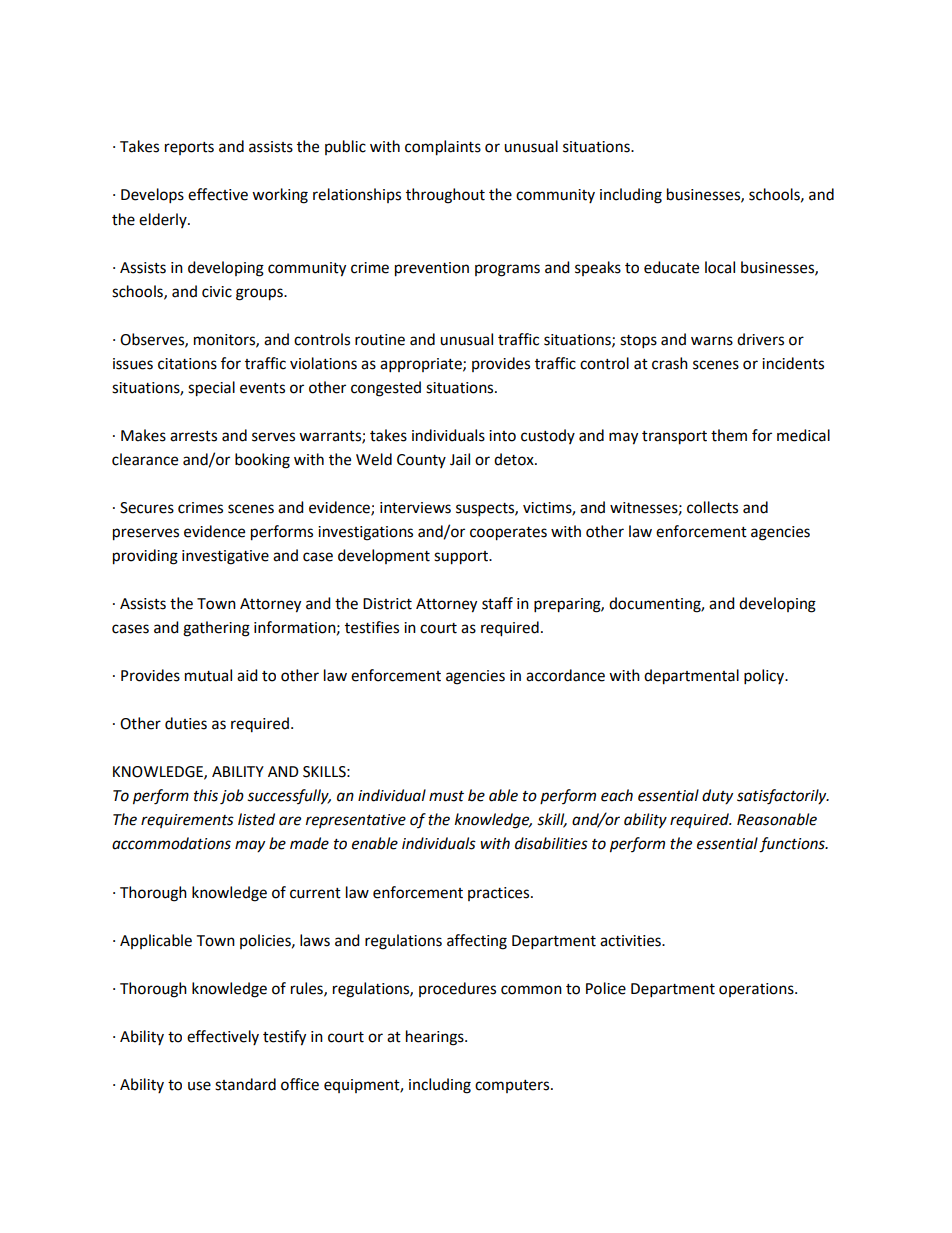 This page has width=952, height=1233. Describe the element at coordinates (500, 894) in the page. I see `practices` at that location.
